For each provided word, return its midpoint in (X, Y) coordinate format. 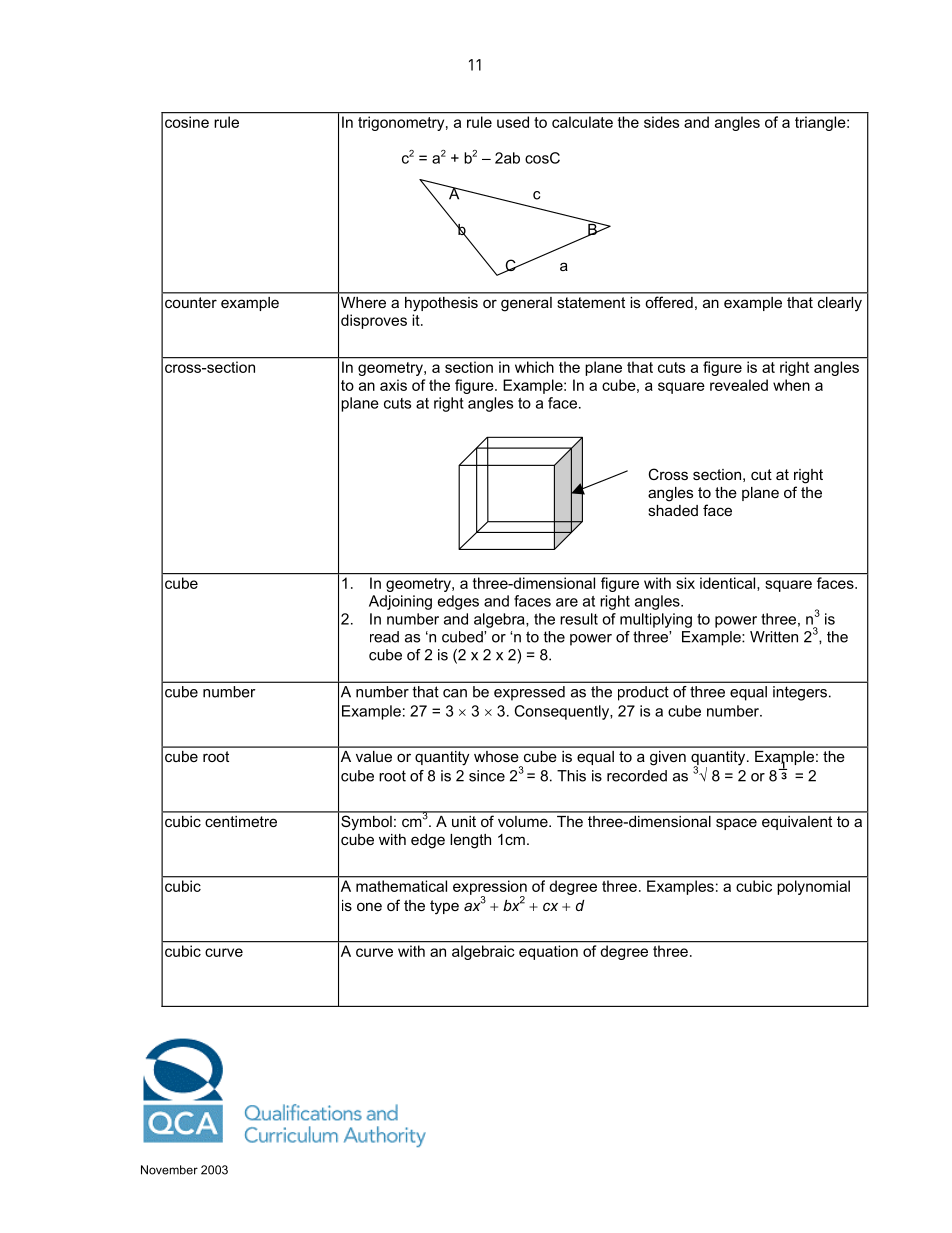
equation (548, 952)
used (513, 122)
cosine (187, 122)
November (169, 1170)
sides (661, 122)
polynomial (814, 887)
